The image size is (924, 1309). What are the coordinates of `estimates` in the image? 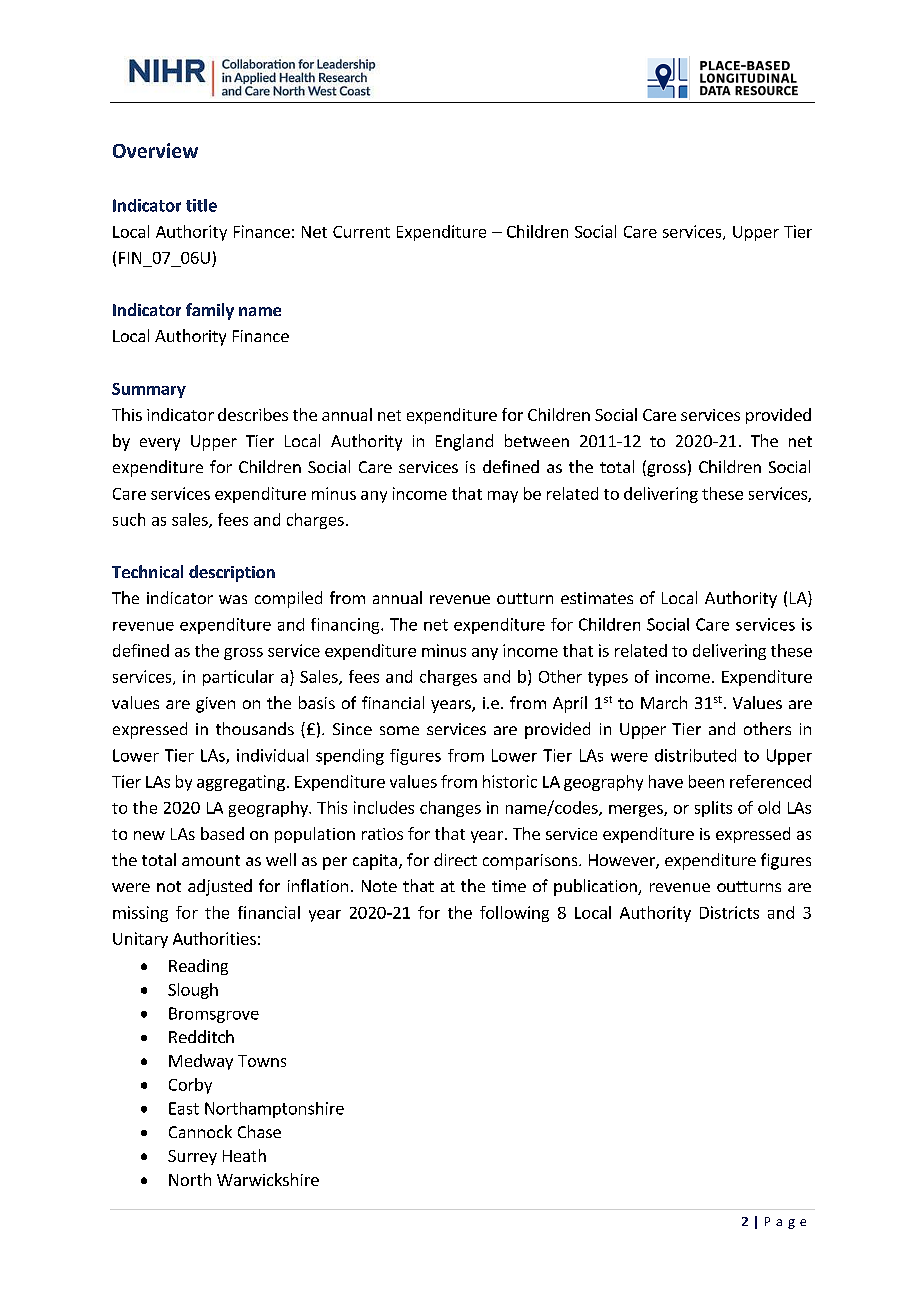 It's located at (597, 598).
